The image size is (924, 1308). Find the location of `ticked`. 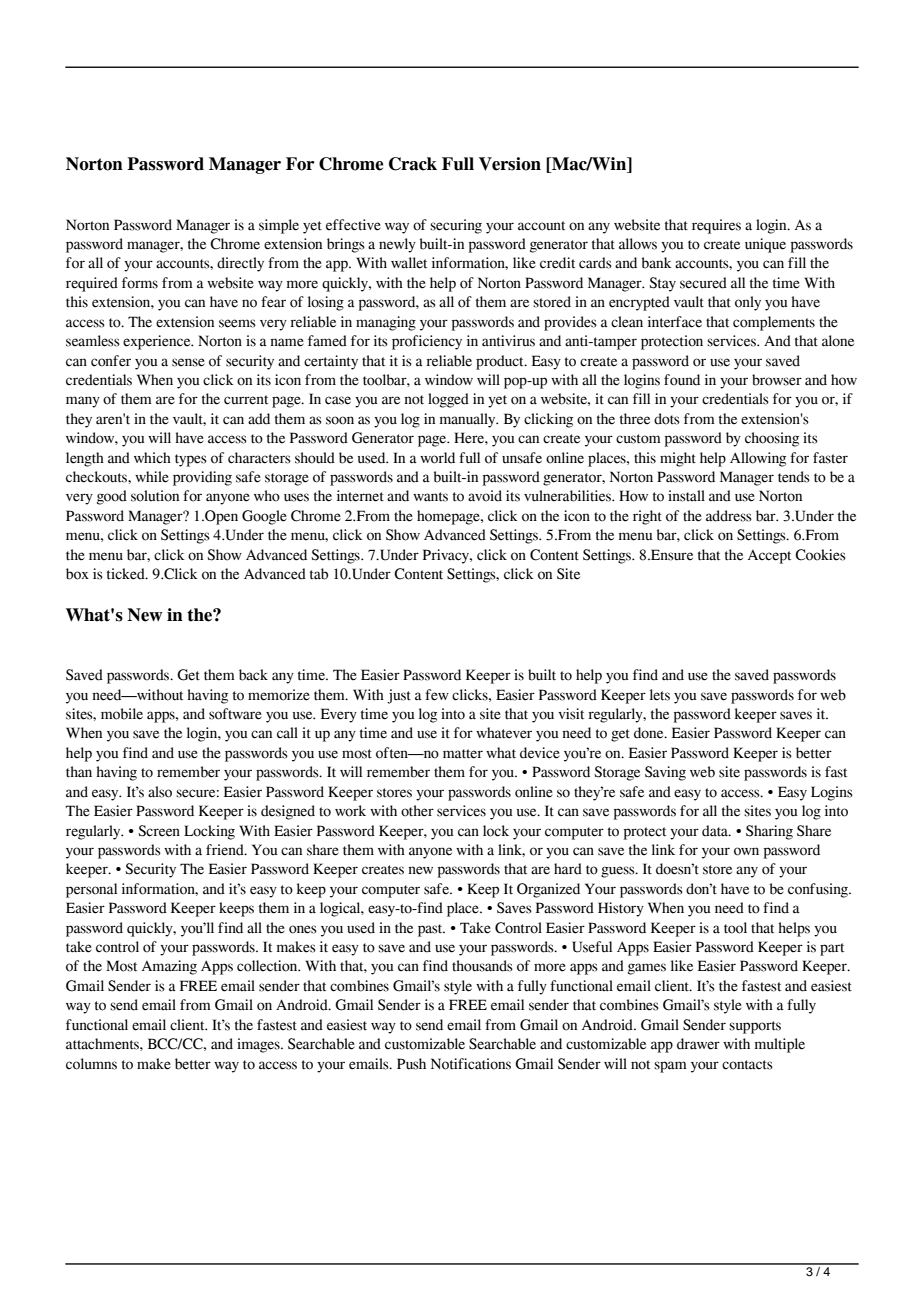

ticked is located at coordinates (127, 574).
